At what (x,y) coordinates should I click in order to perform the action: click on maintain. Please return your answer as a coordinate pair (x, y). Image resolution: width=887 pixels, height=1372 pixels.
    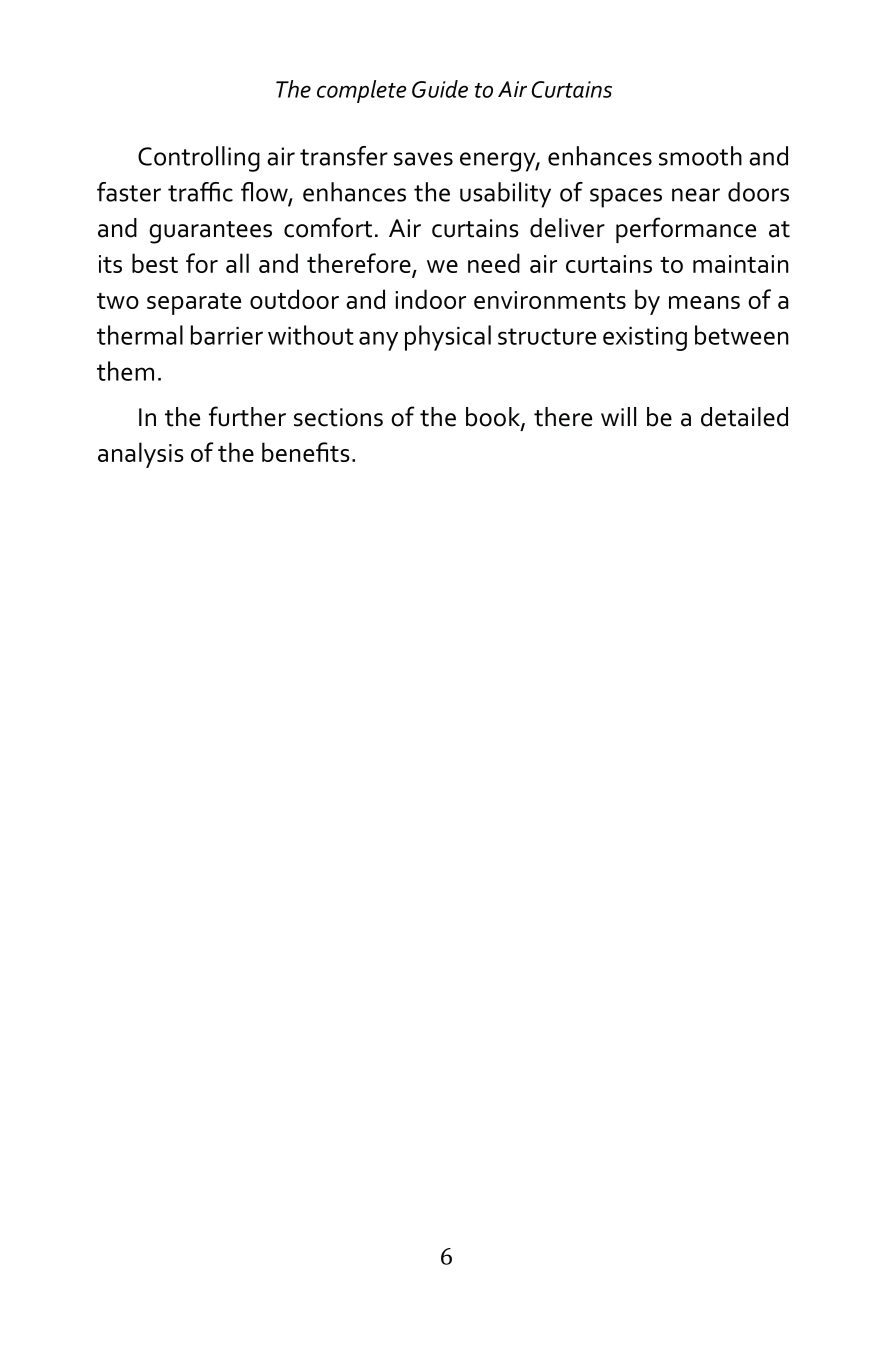
    Looking at the image, I should click on (741, 264).
